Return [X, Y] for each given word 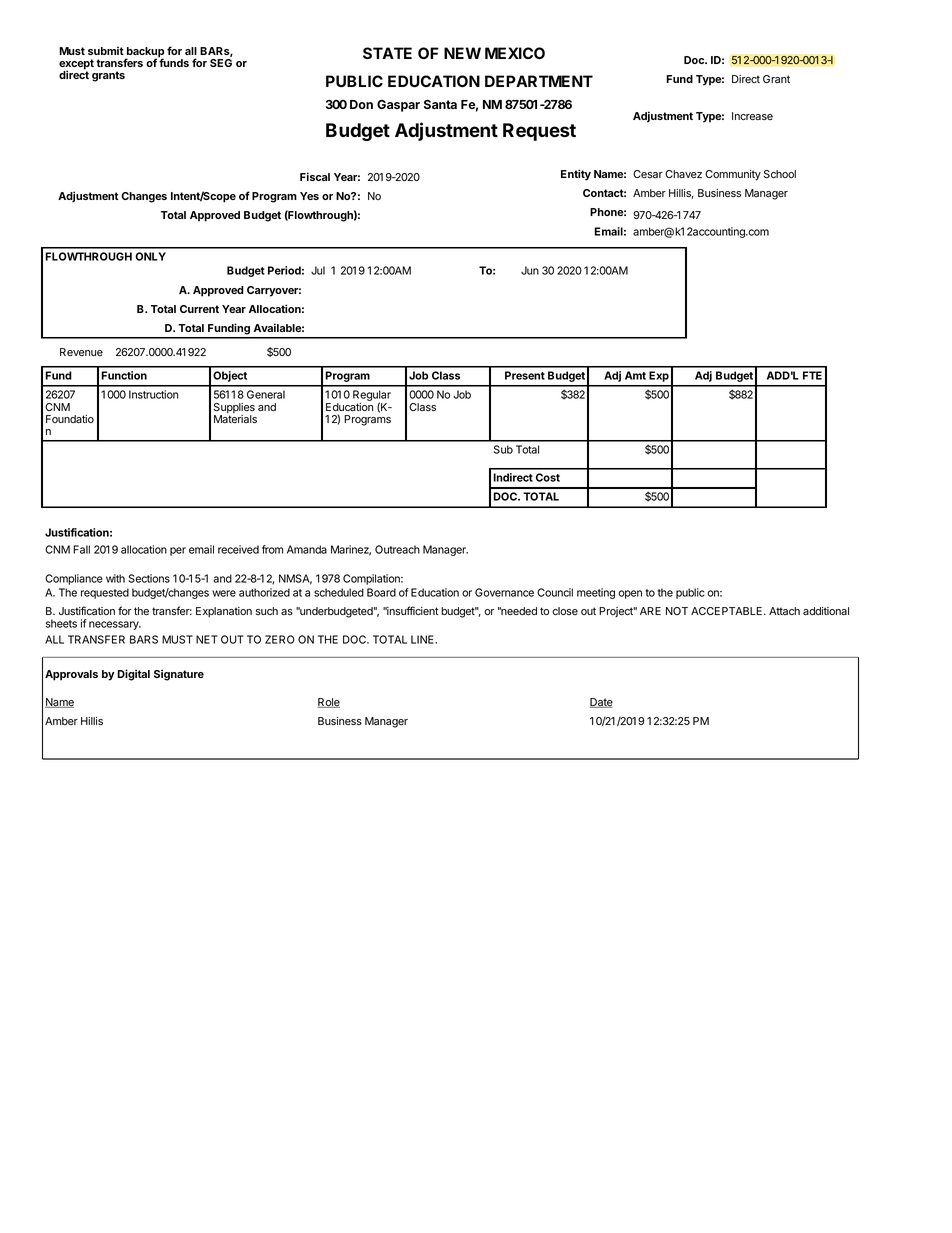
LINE [423, 639]
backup [144, 53]
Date [601, 703]
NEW [462, 53]
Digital [134, 675]
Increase [752, 116]
